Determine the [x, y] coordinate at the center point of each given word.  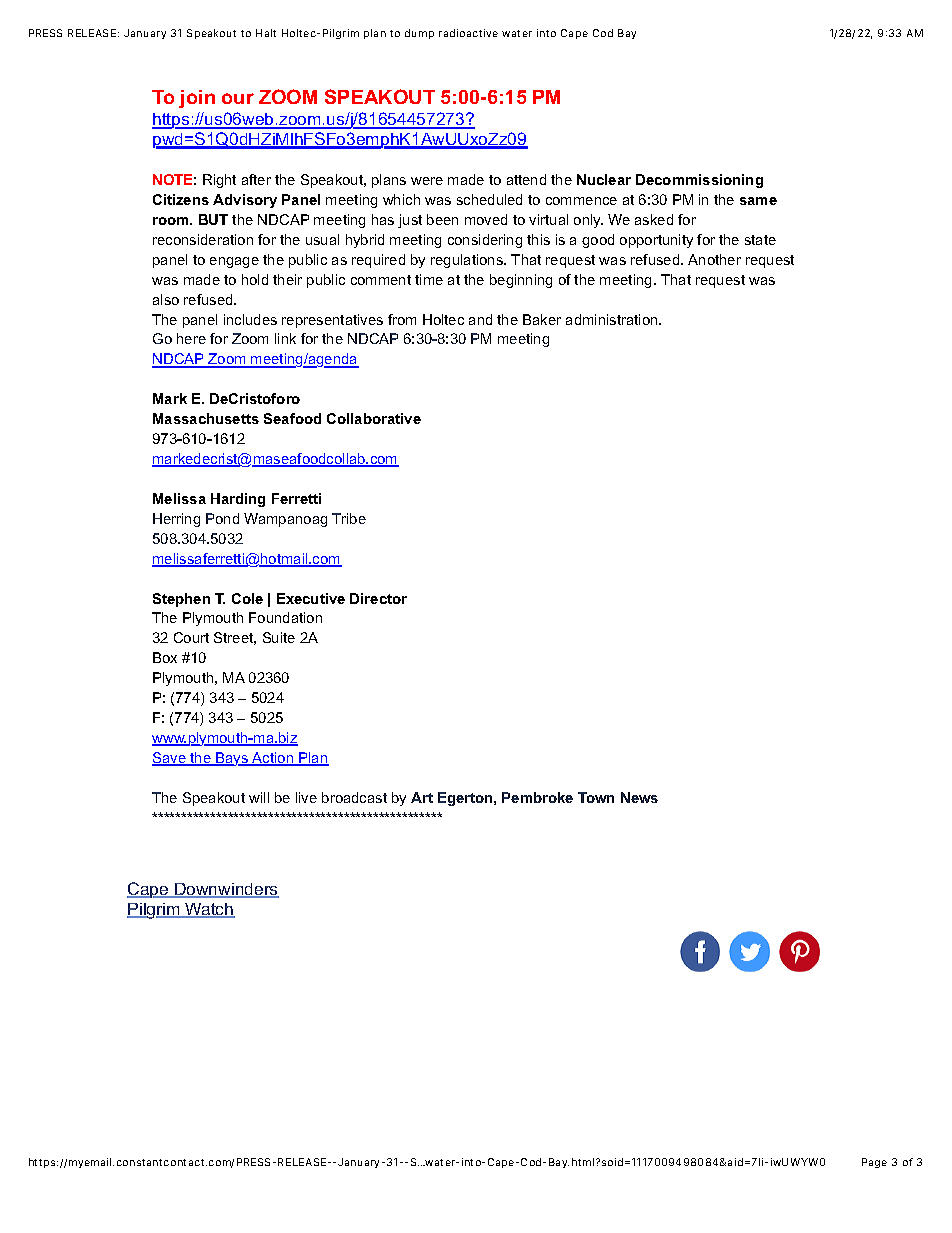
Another [714, 259]
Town [596, 797]
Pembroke [537, 797]
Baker [542, 319]
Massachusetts [206, 418]
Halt [266, 33]
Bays [232, 759]
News [639, 797]
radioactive [468, 33]
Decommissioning [699, 181]
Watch [209, 910]
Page [874, 1163]
